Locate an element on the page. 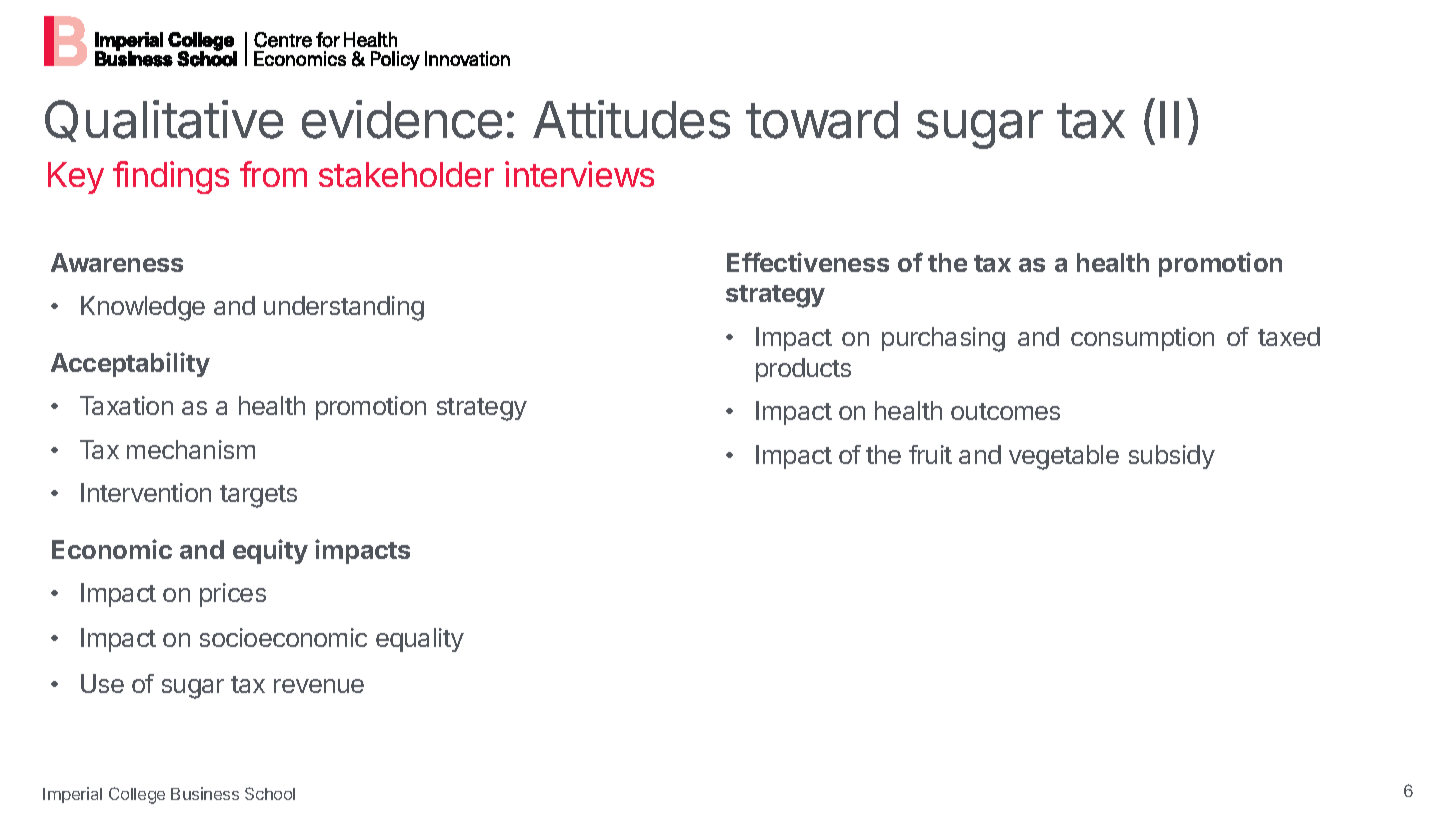  mechanism is located at coordinates (191, 449).
